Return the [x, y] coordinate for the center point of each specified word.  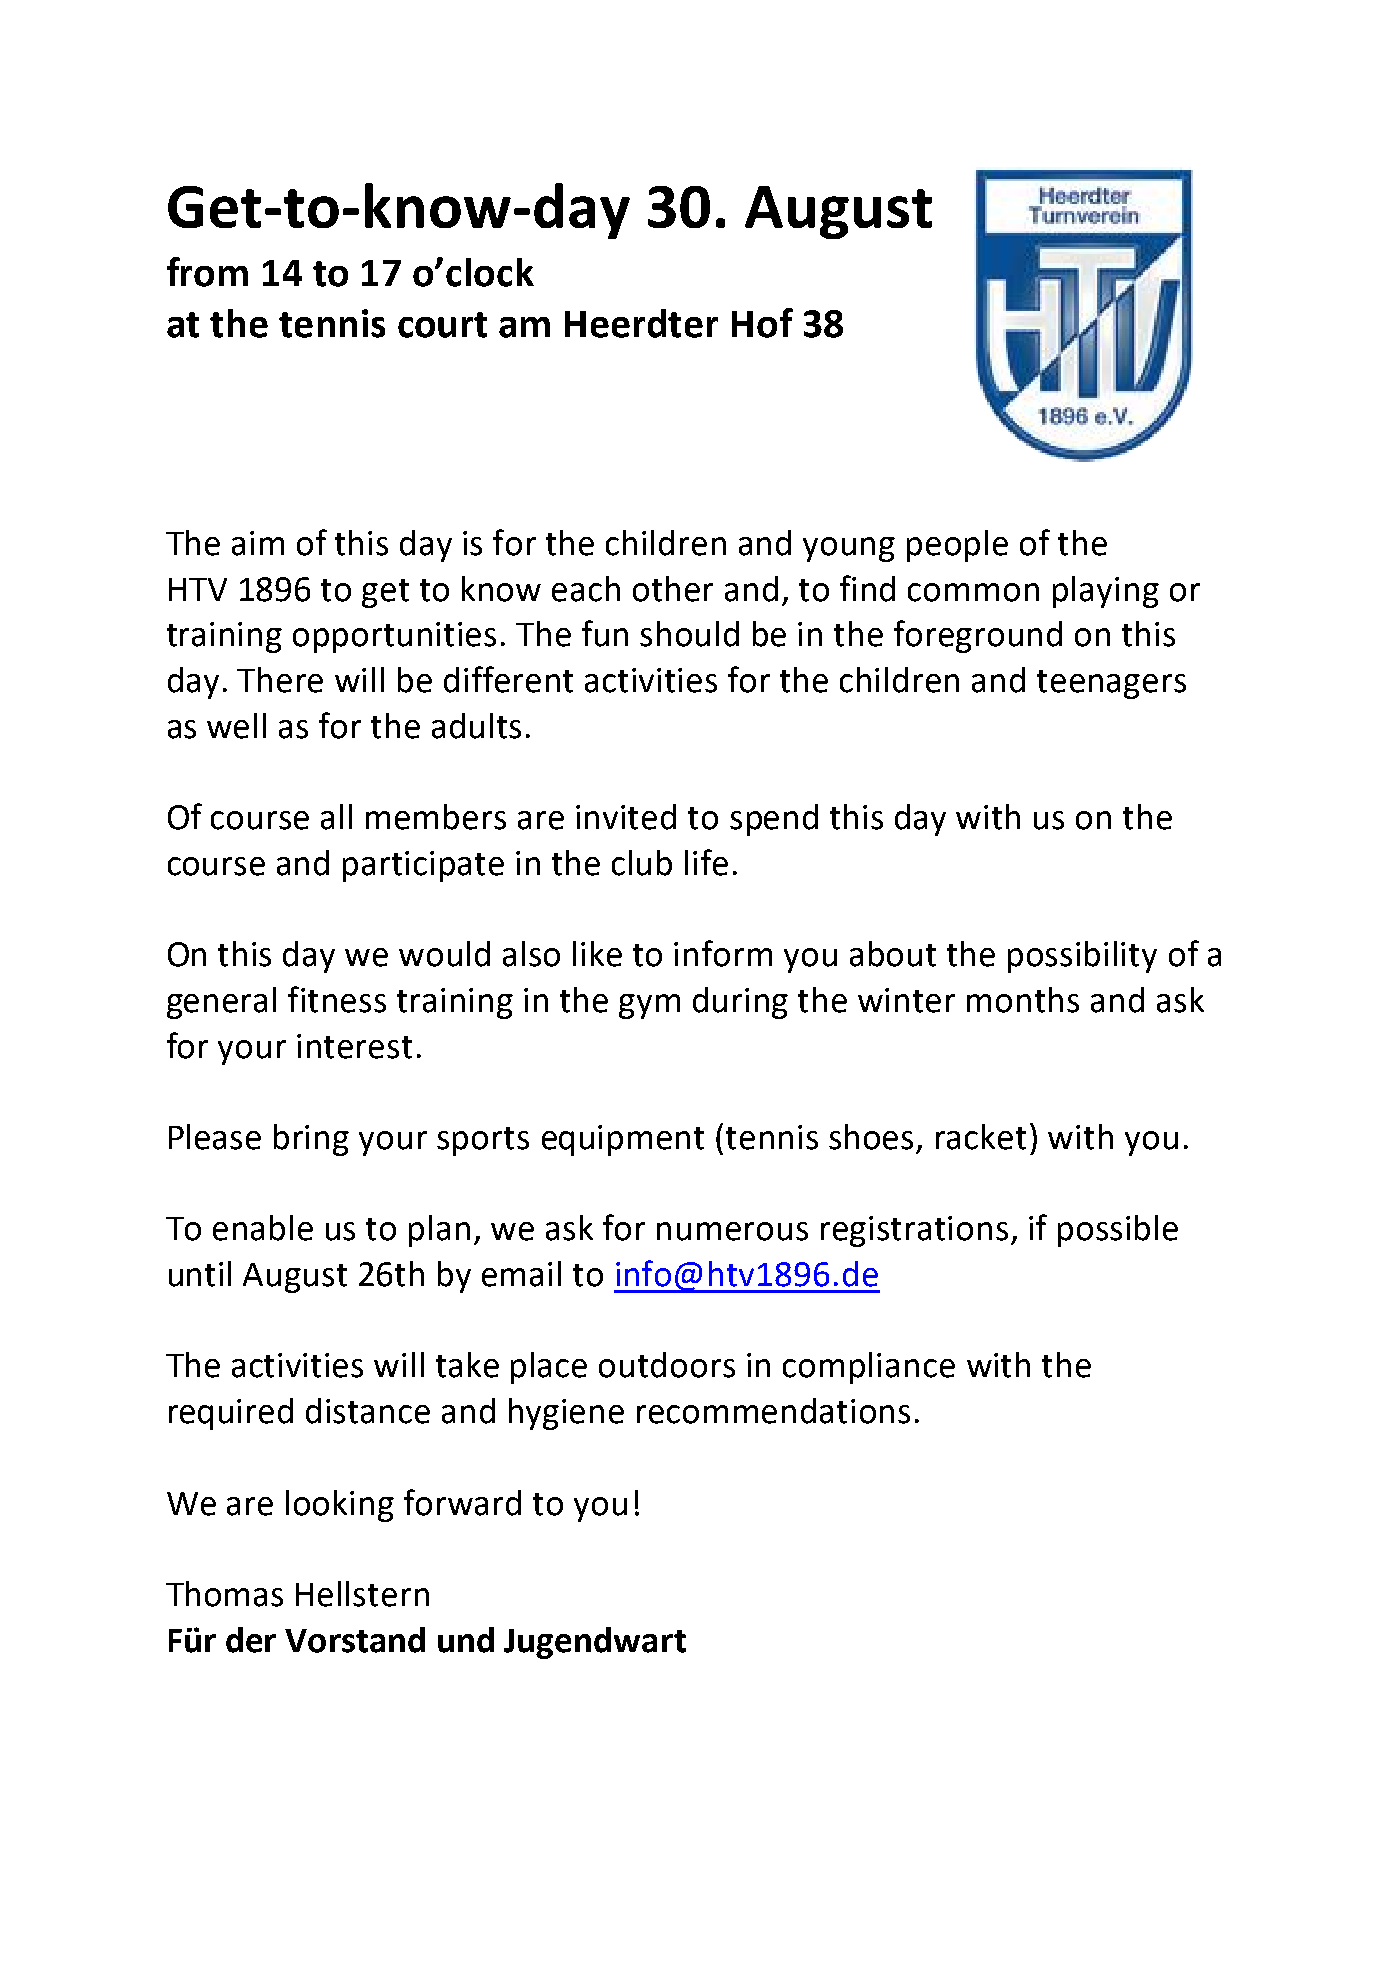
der [251, 1640]
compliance [869, 1368]
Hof [762, 323]
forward [462, 1502]
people [957, 546]
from [207, 272]
